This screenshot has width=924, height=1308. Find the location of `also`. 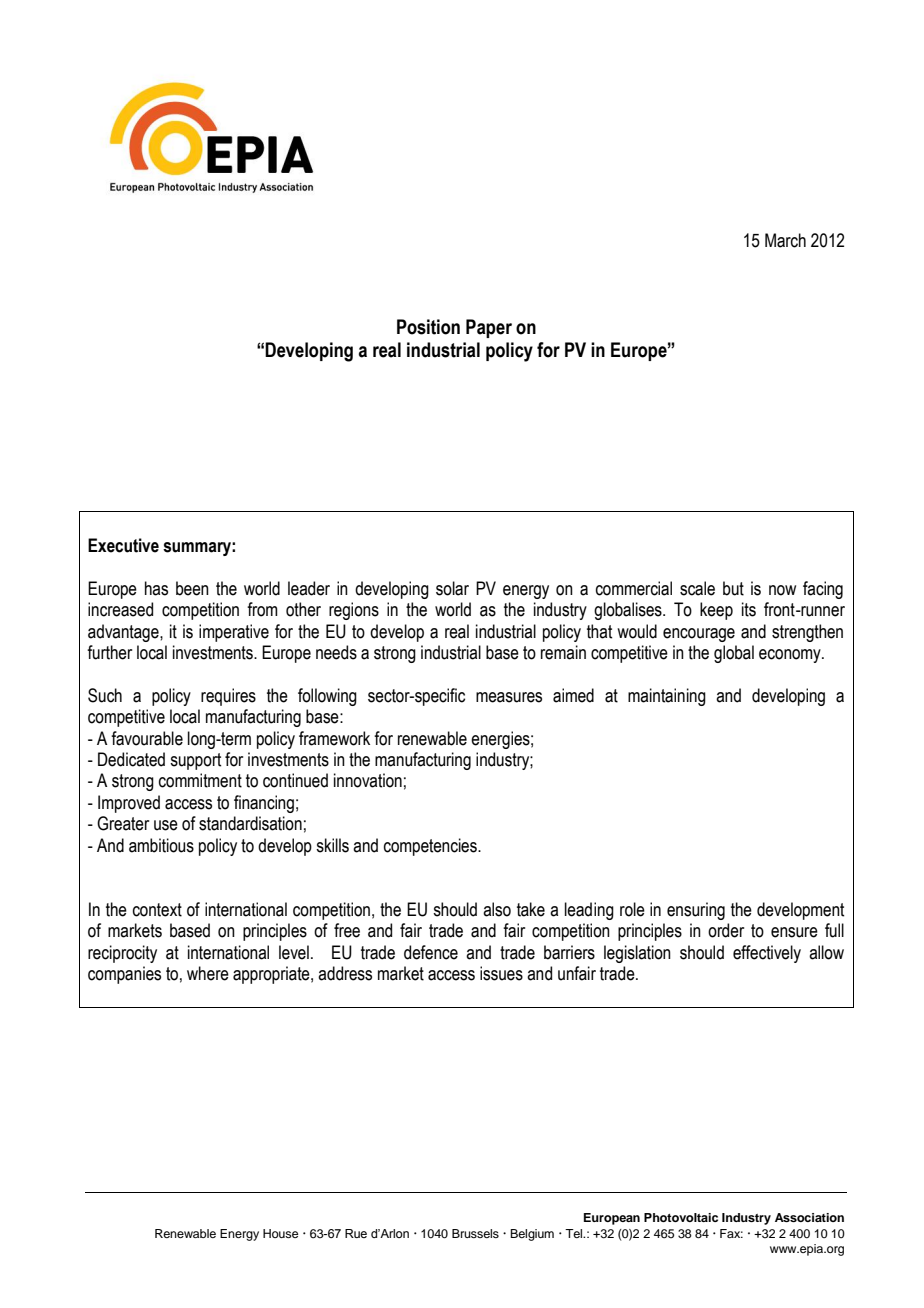

also is located at coordinates (497, 909).
